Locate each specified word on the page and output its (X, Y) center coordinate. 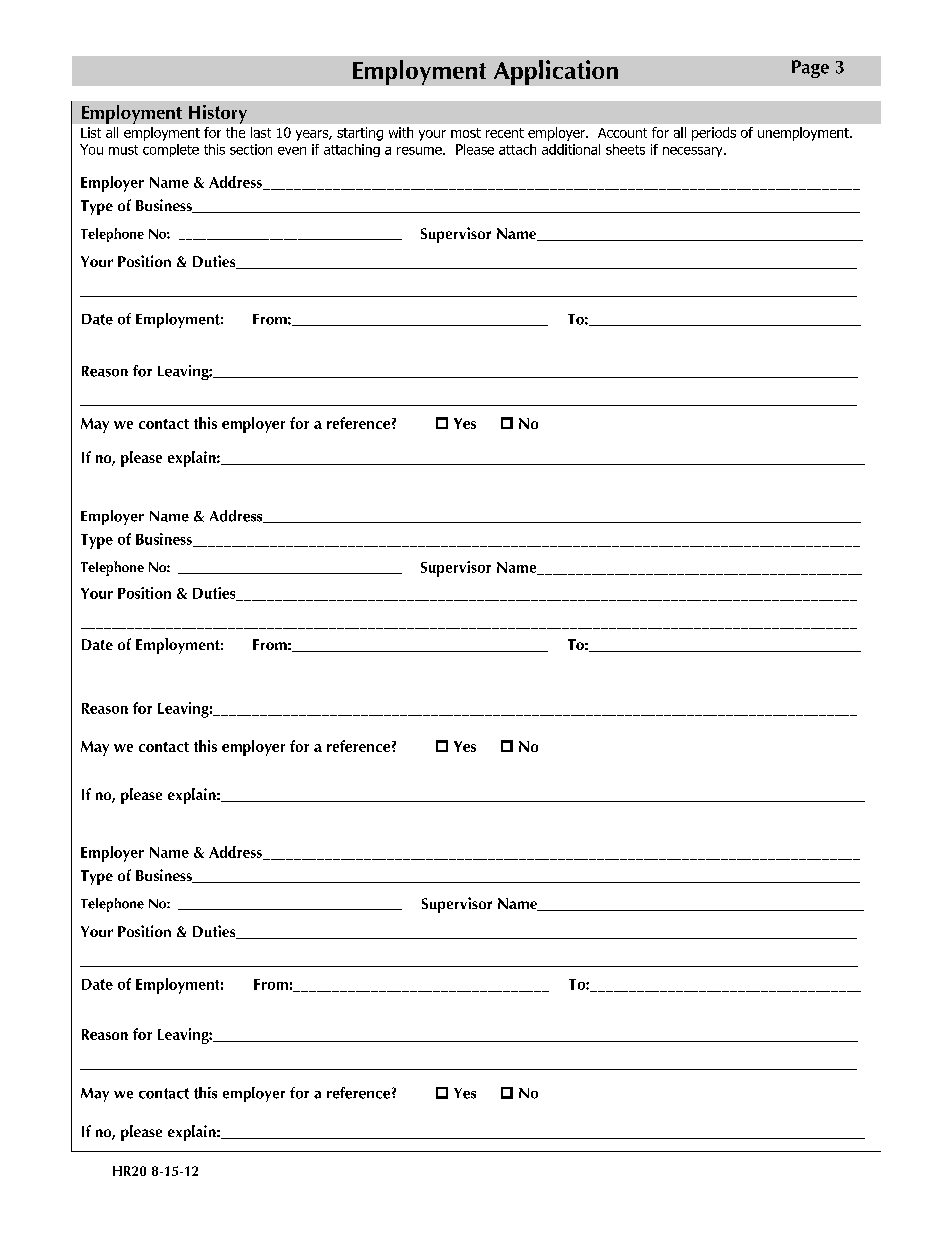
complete (171, 150)
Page (810, 69)
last (261, 132)
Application (556, 72)
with (401, 132)
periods (714, 134)
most (466, 133)
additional (571, 149)
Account (622, 133)
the (235, 132)
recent (505, 133)
